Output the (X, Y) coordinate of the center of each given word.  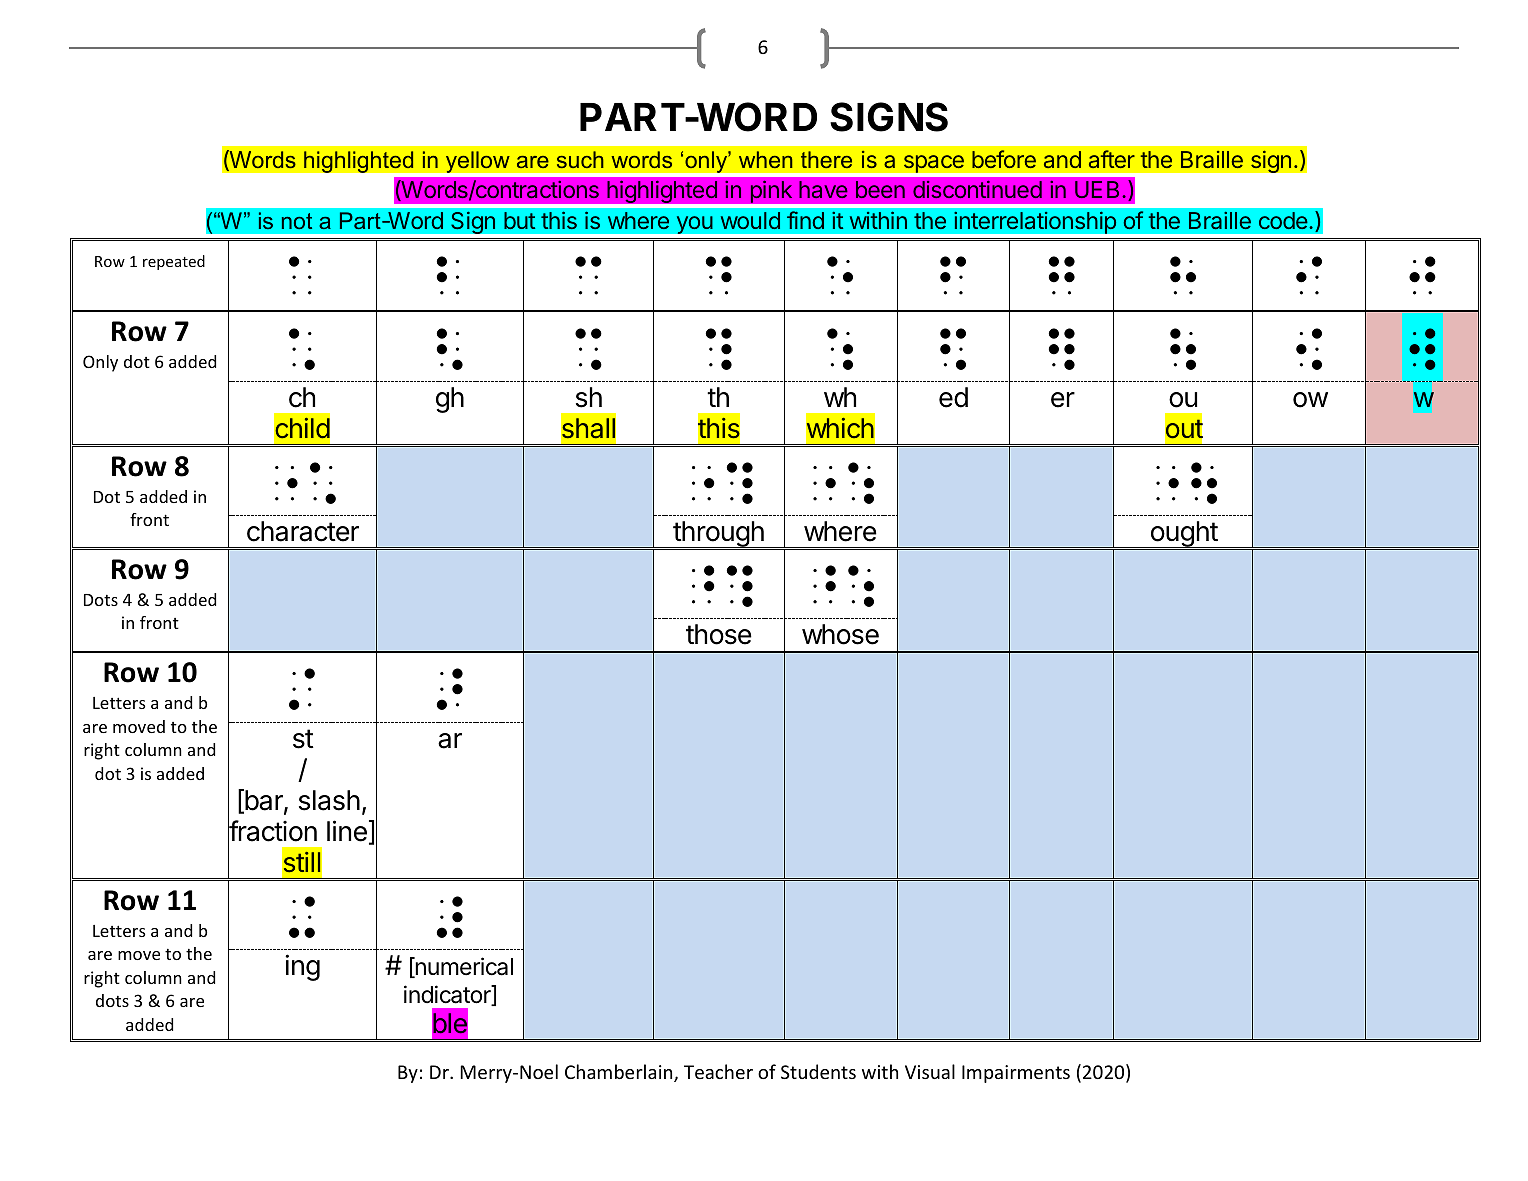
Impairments (1016, 1074)
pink (771, 191)
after (1112, 159)
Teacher (718, 1071)
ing (302, 967)
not (297, 221)
